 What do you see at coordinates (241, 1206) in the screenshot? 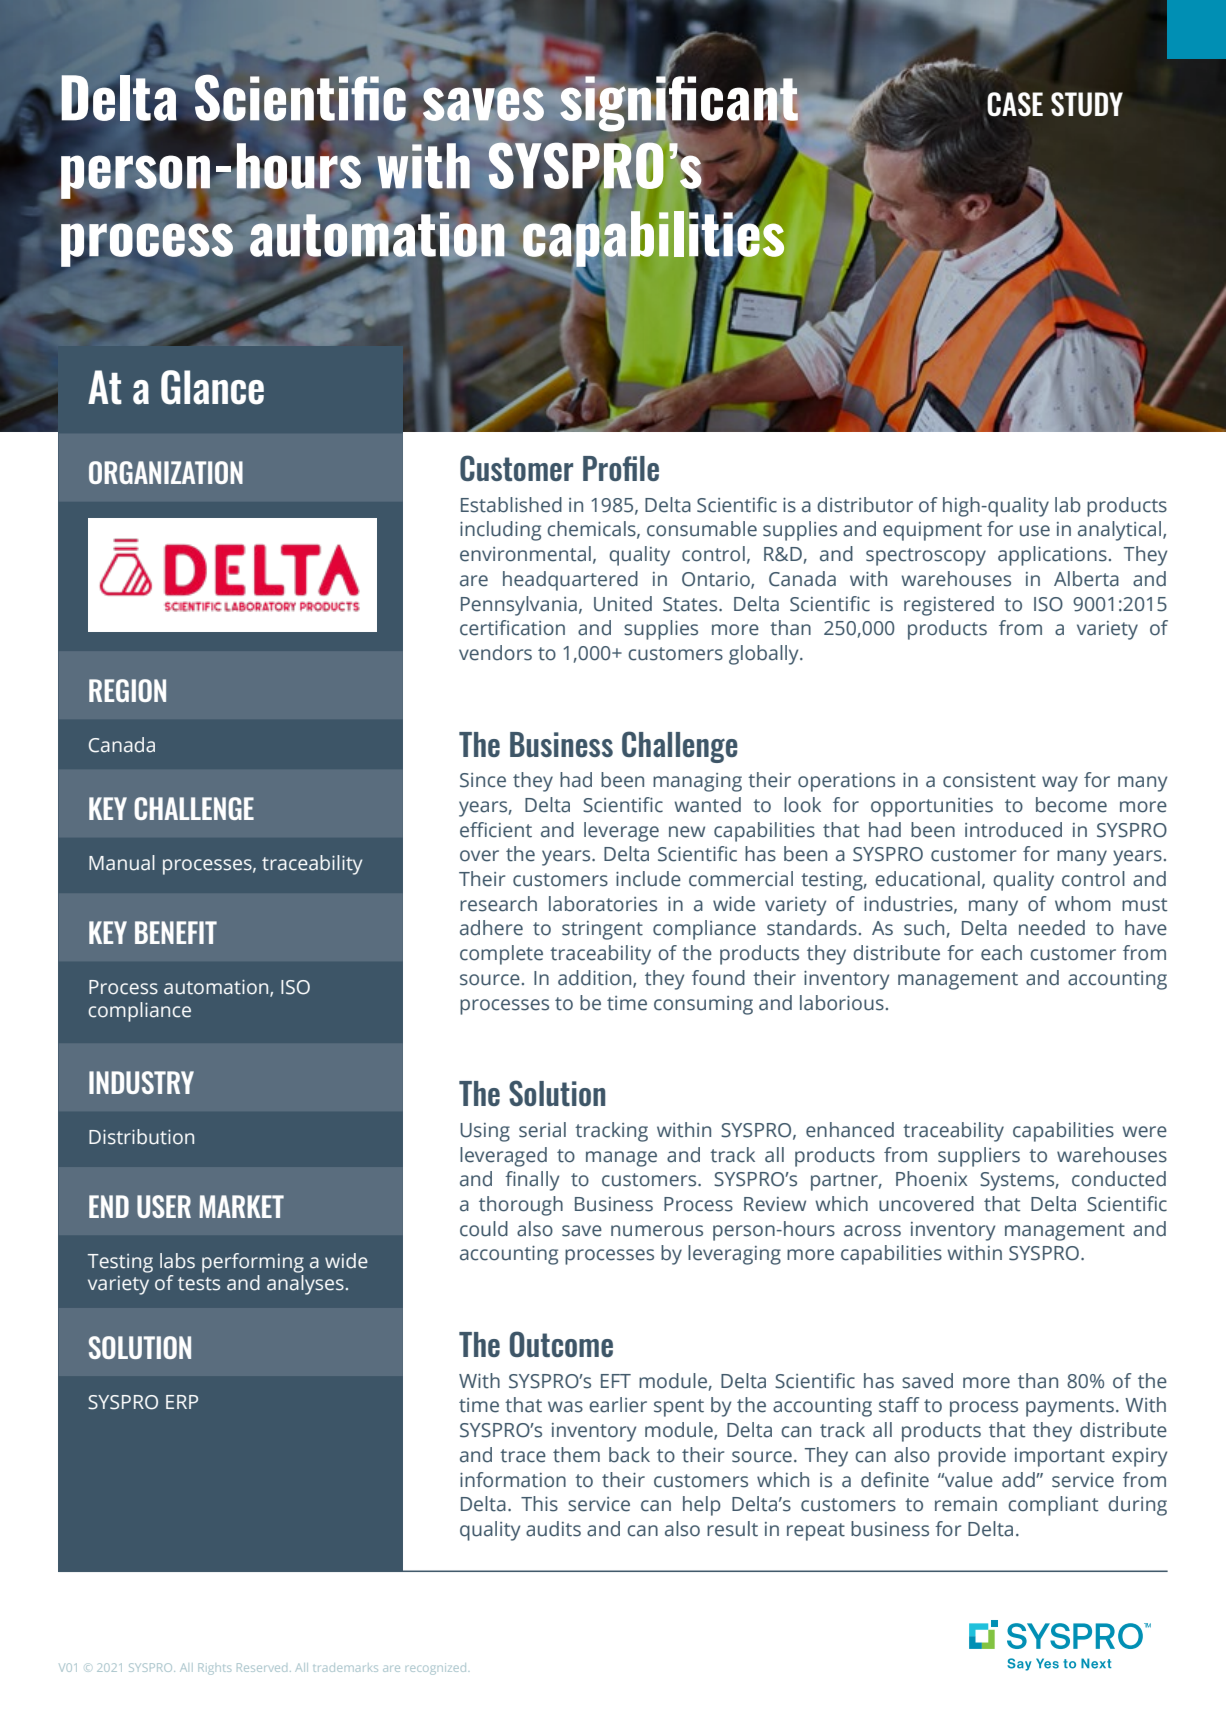
I see `MARKET` at bounding box center [241, 1206].
